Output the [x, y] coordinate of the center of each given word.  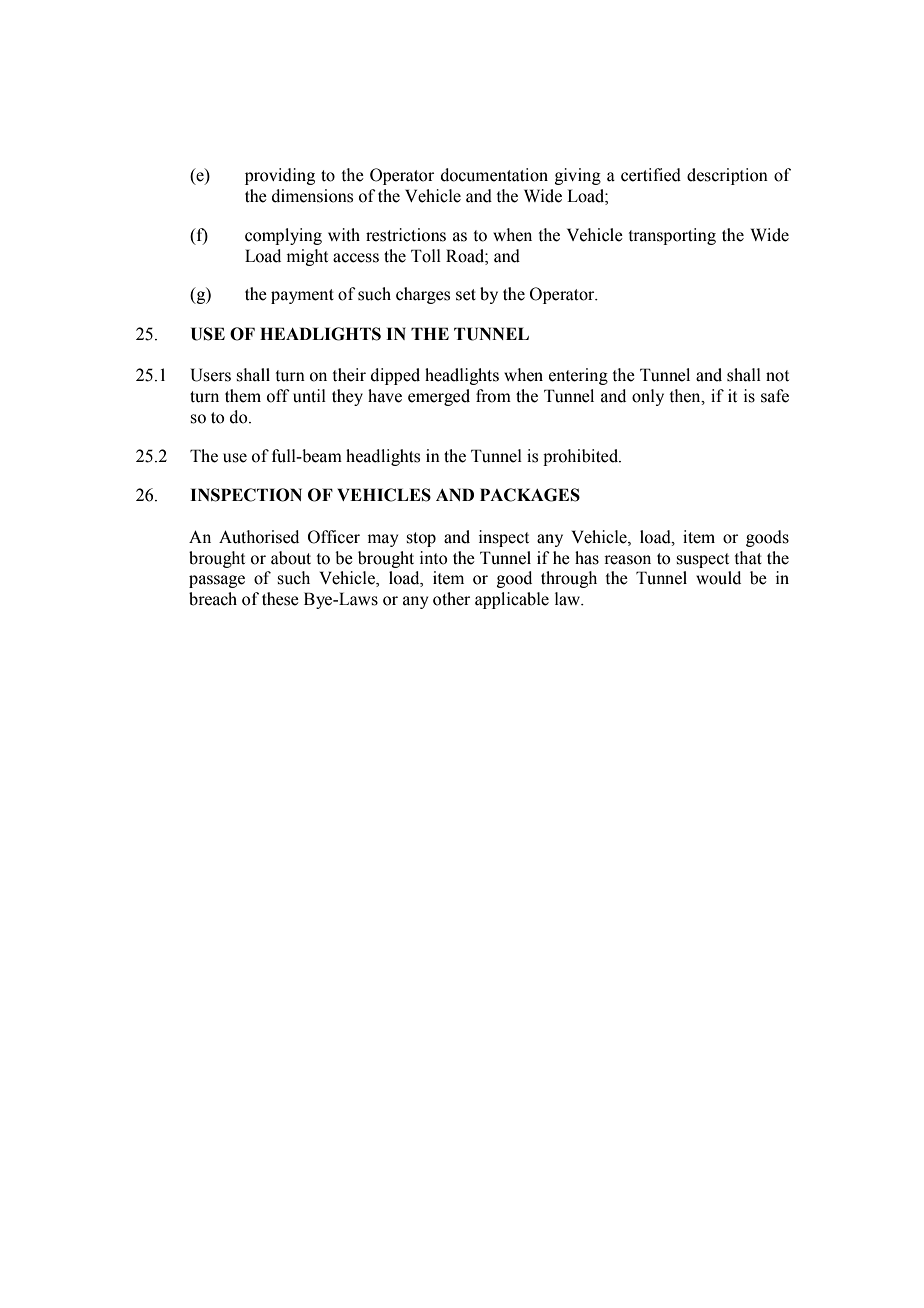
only [648, 397]
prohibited [582, 457]
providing [280, 176]
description [727, 176]
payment [302, 296]
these [280, 599]
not [777, 376]
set [466, 295]
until [309, 396]
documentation [494, 175]
